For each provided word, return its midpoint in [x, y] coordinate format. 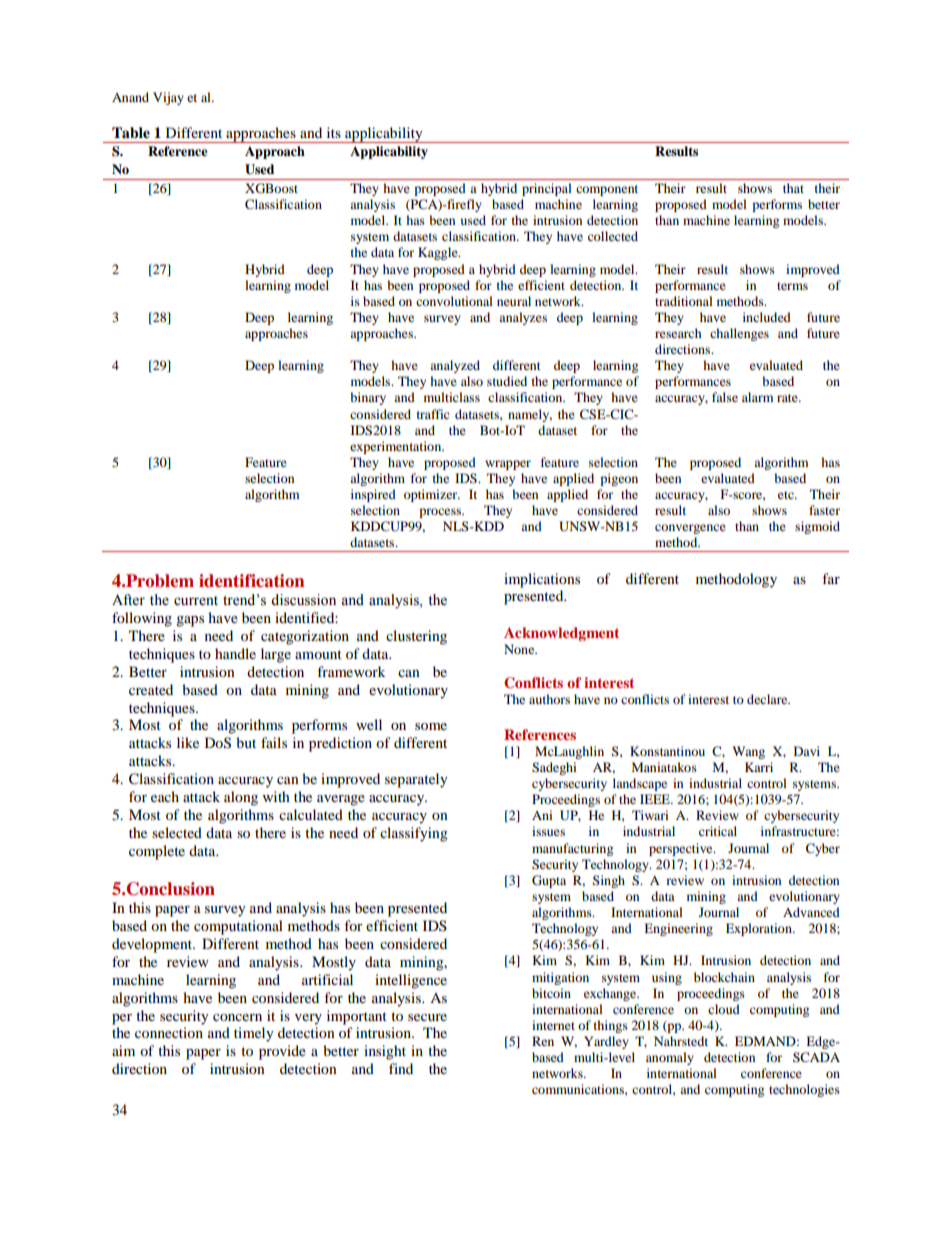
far [831, 578]
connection [169, 1032]
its [334, 132]
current [196, 601]
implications [542, 580]
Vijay [168, 98]
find [401, 1068]
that [793, 188]
